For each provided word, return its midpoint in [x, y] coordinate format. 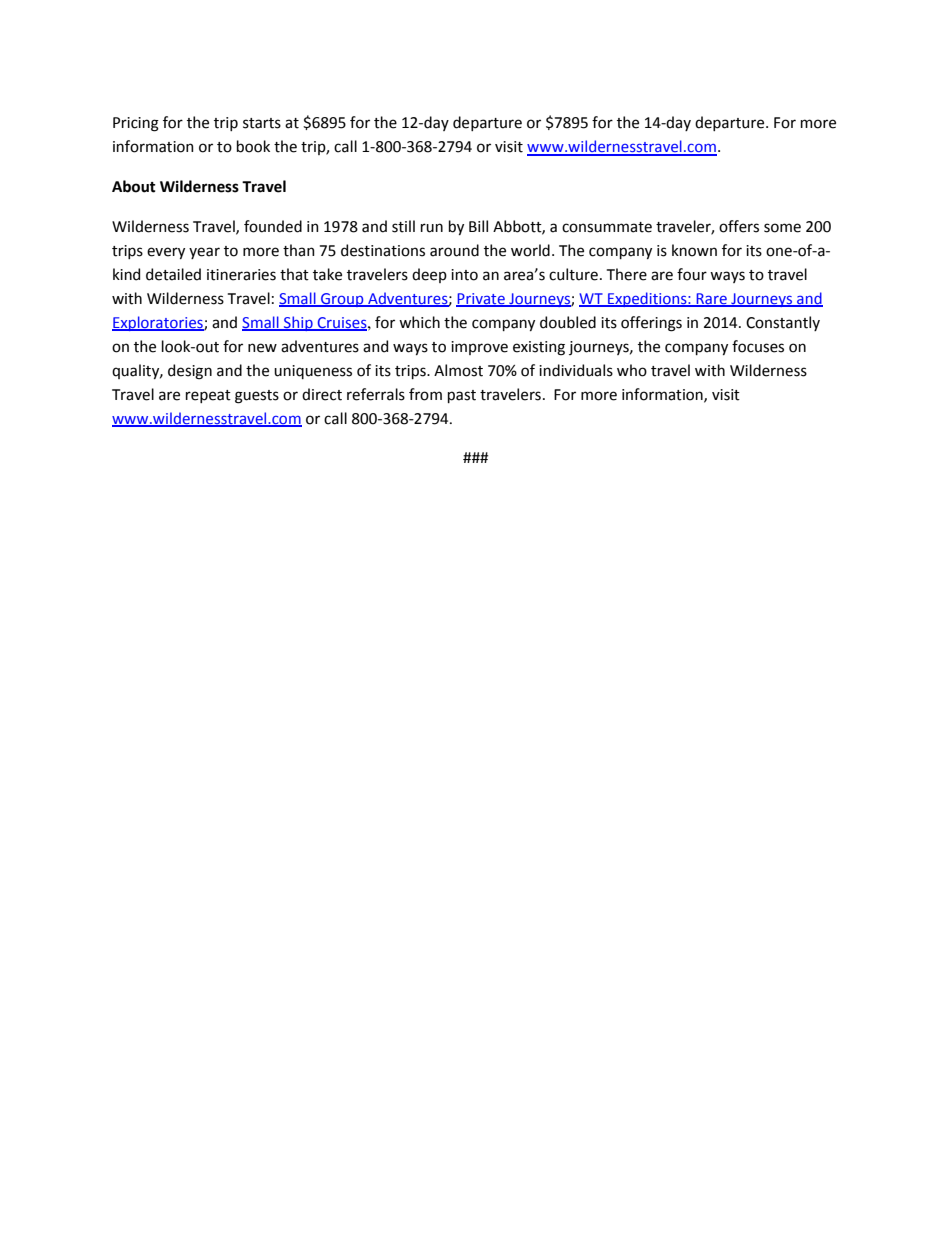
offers [739, 226]
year [204, 253]
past [462, 396]
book [253, 146]
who [632, 370]
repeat [208, 396]
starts [262, 123]
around [454, 250]
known [694, 250]
